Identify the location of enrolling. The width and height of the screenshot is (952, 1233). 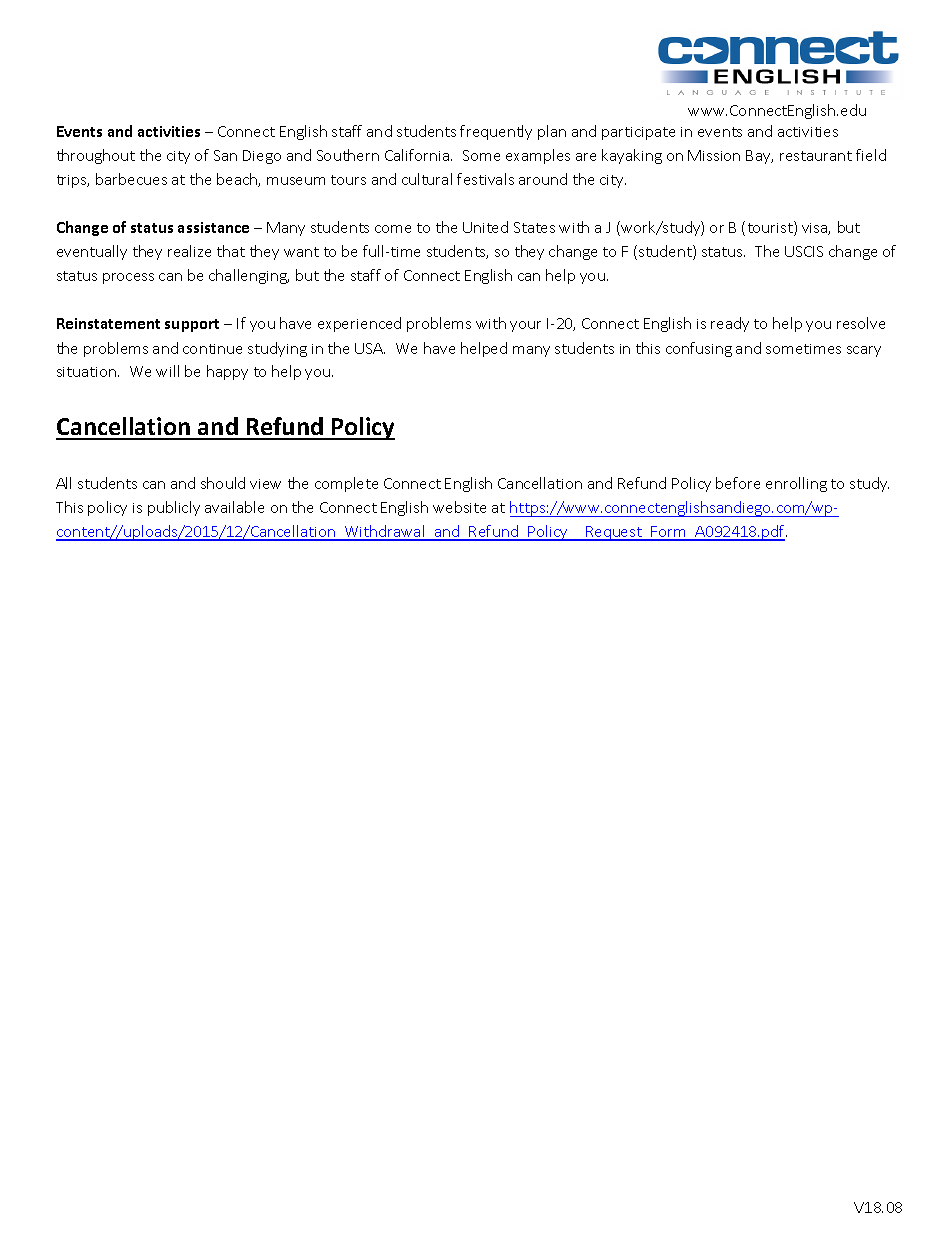
(796, 484).
